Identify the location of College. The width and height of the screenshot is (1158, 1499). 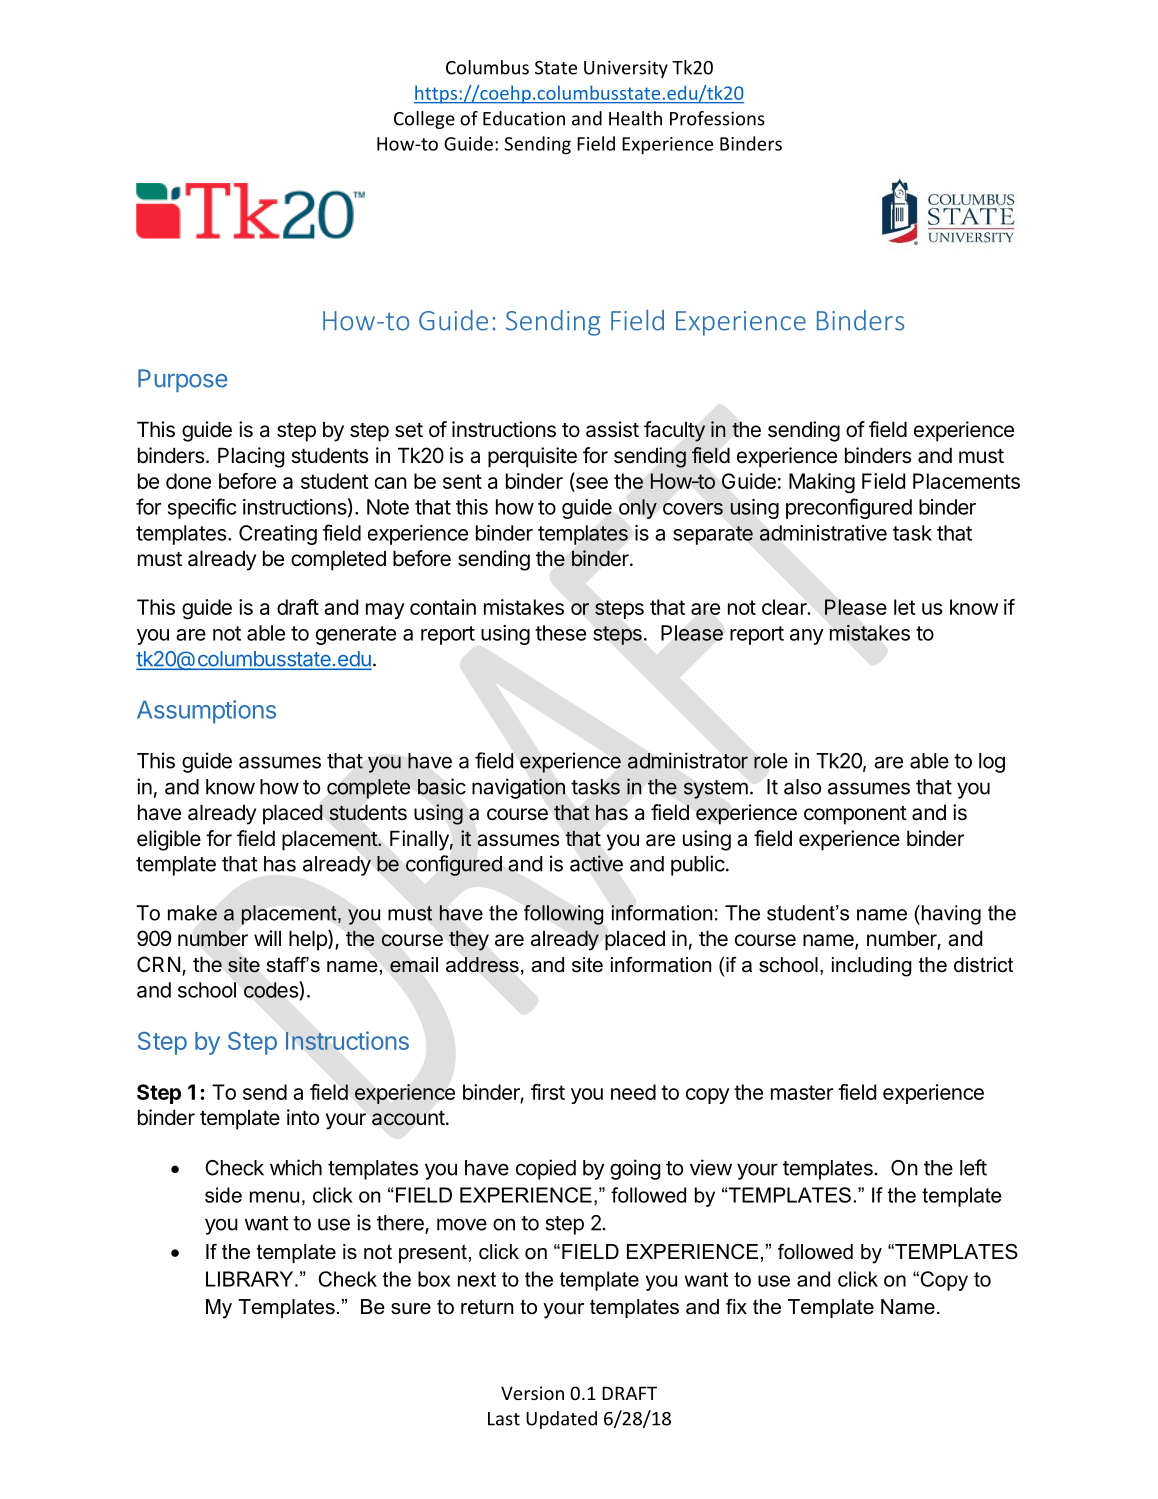
(424, 120).
